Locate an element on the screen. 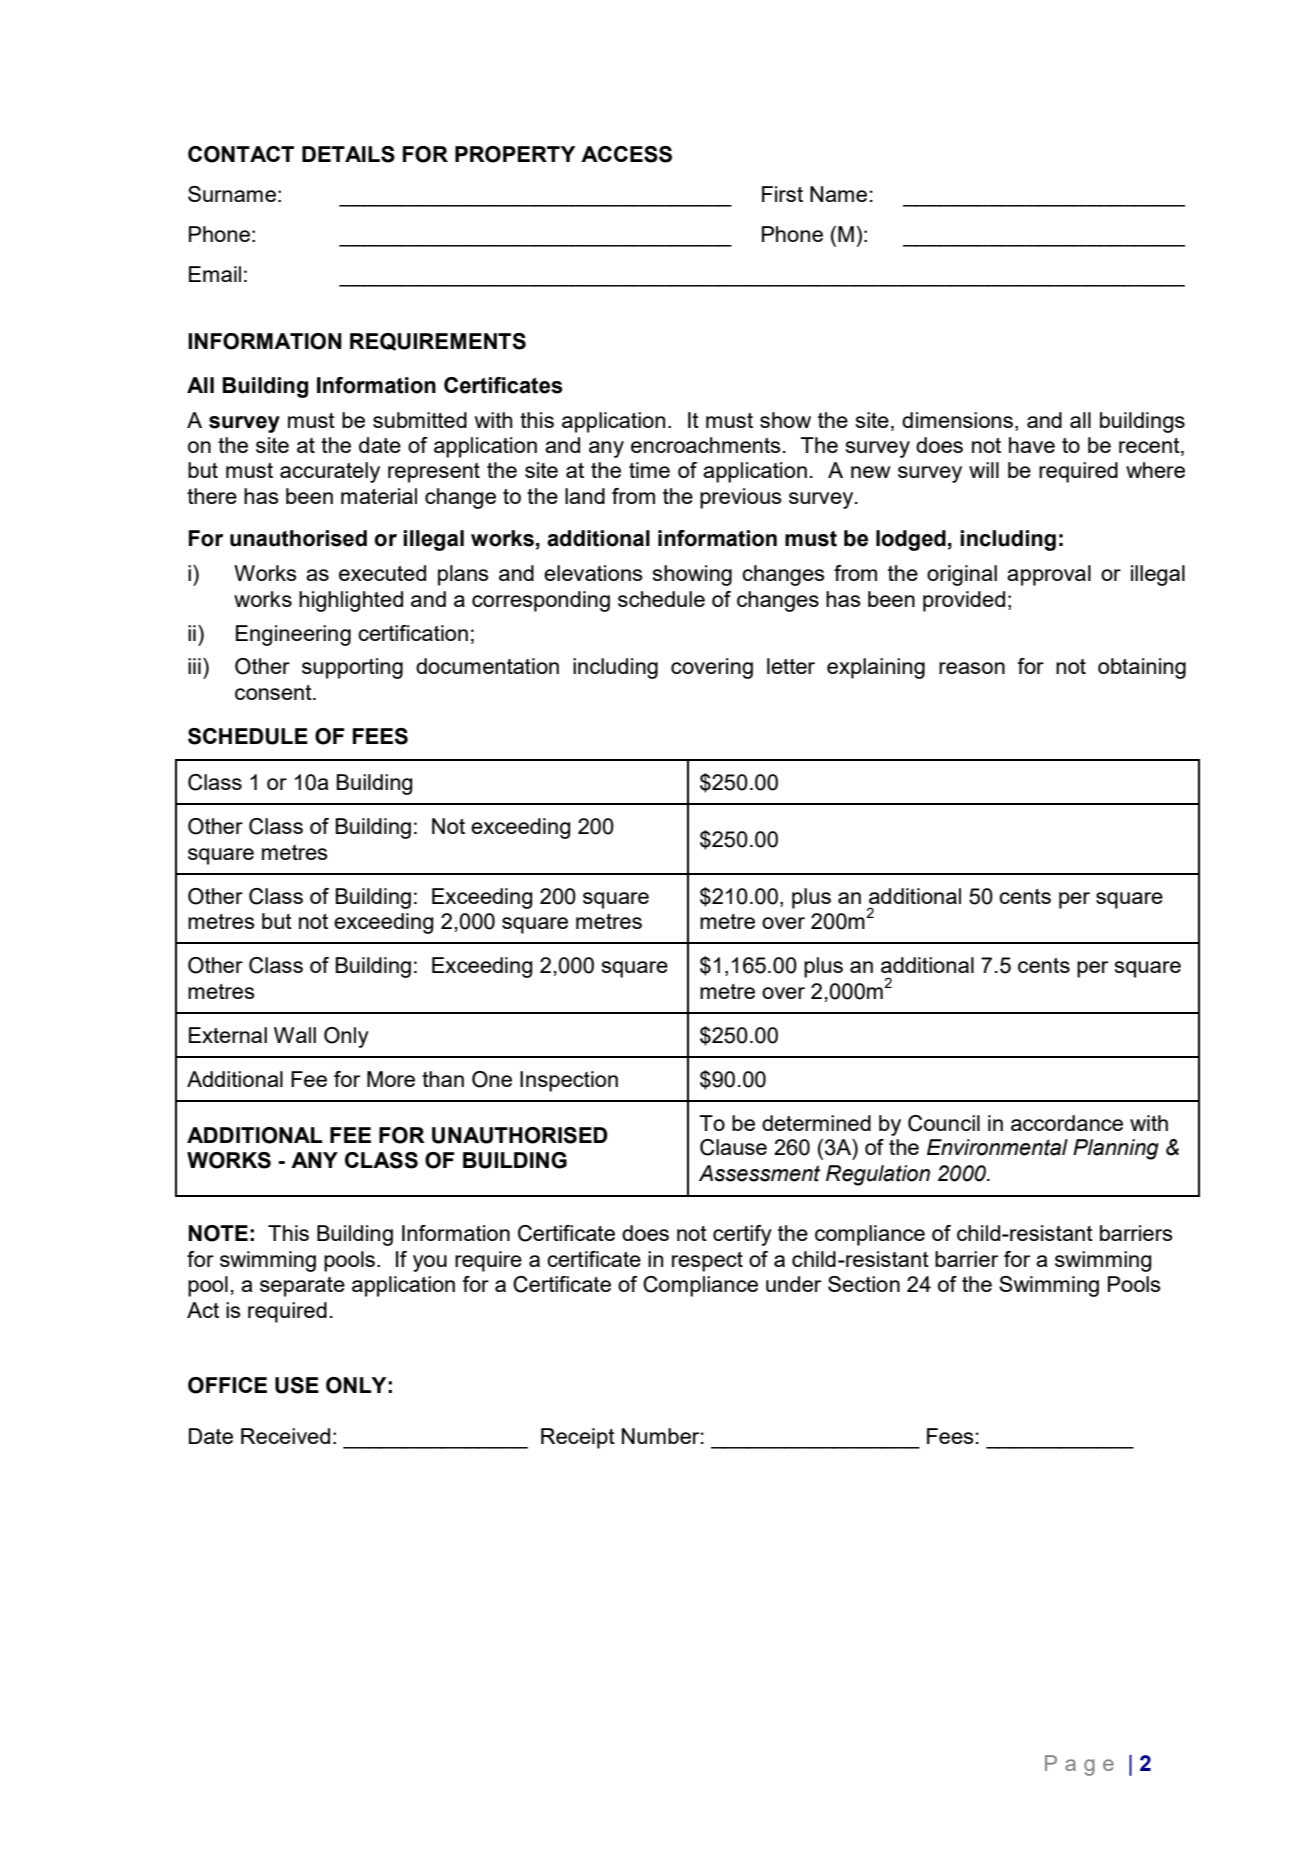 The image size is (1311, 1855). More is located at coordinates (391, 1079).
